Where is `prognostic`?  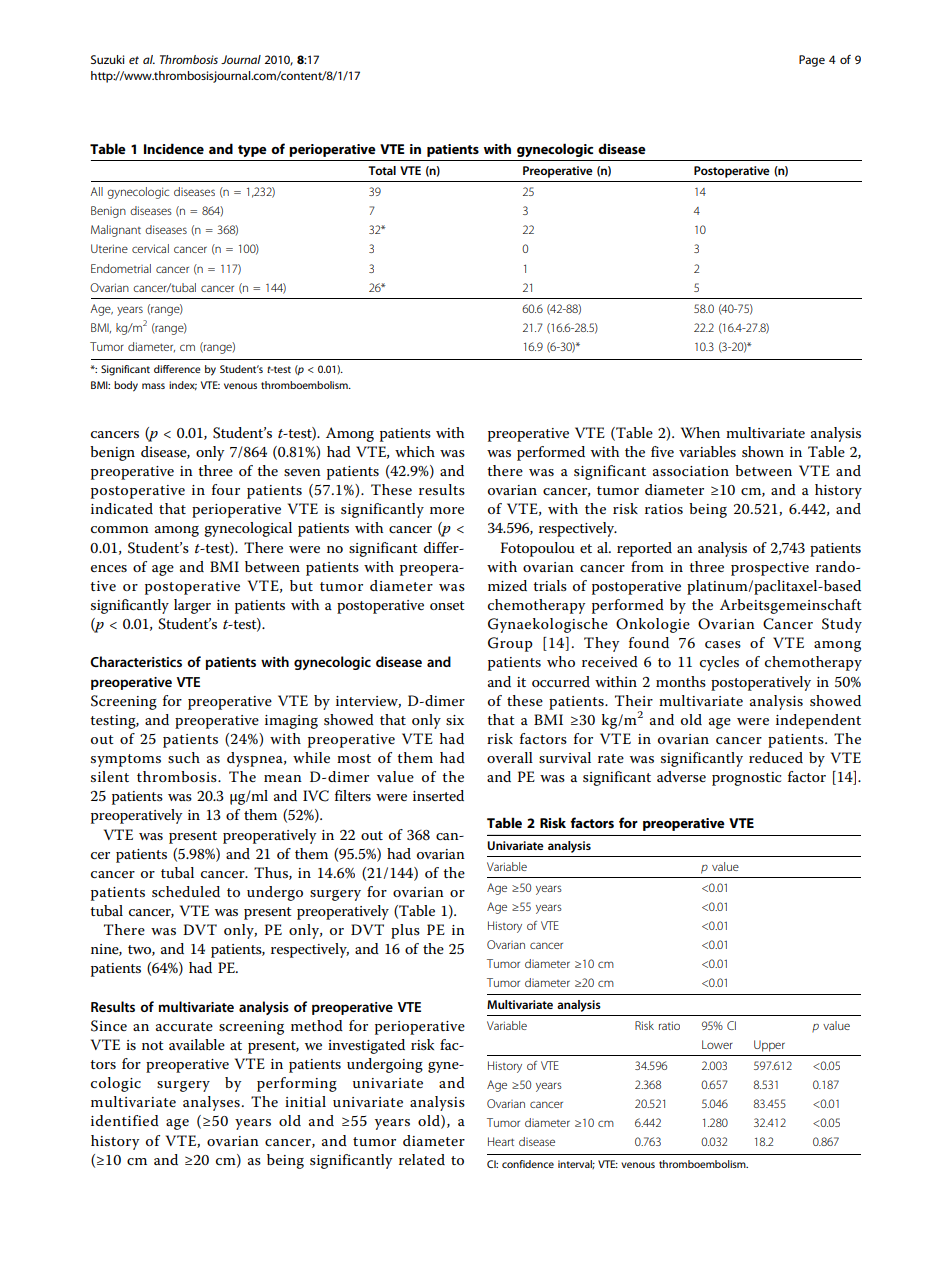 prognostic is located at coordinates (746, 779).
